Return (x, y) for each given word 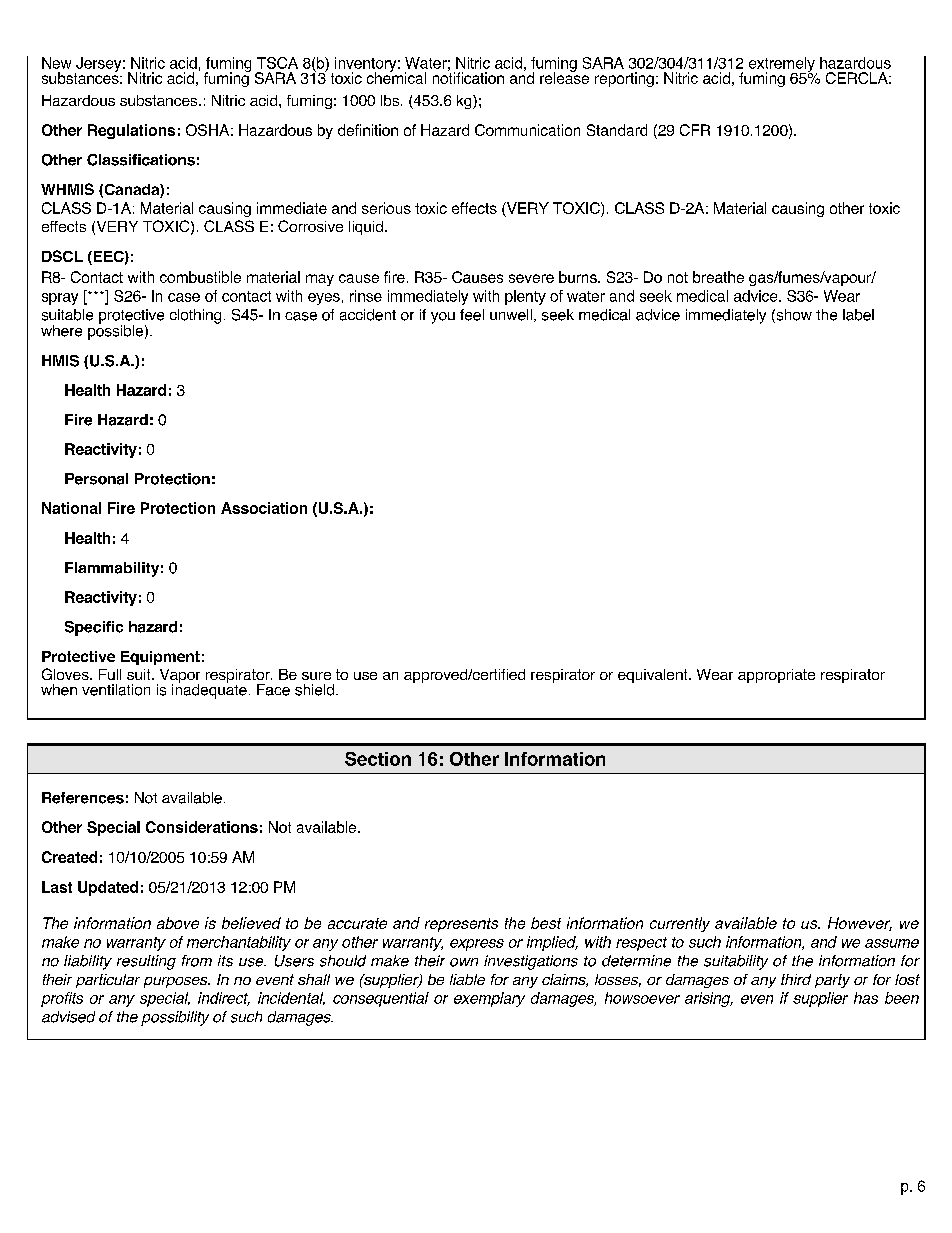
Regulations (131, 131)
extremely (783, 65)
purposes (177, 982)
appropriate (776, 676)
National (71, 508)
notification (468, 77)
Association (264, 508)
